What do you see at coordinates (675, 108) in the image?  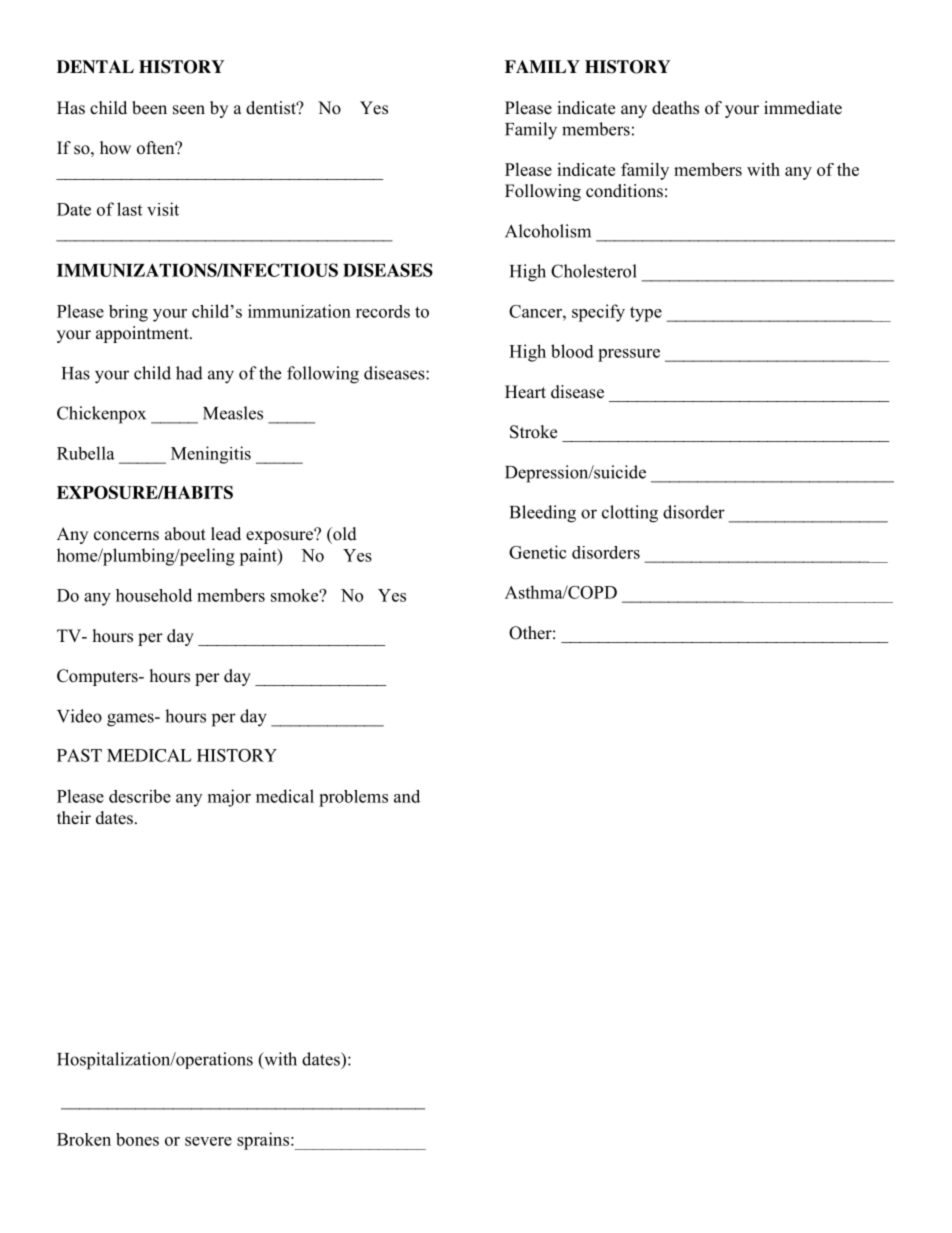 I see `deaths` at bounding box center [675, 108].
